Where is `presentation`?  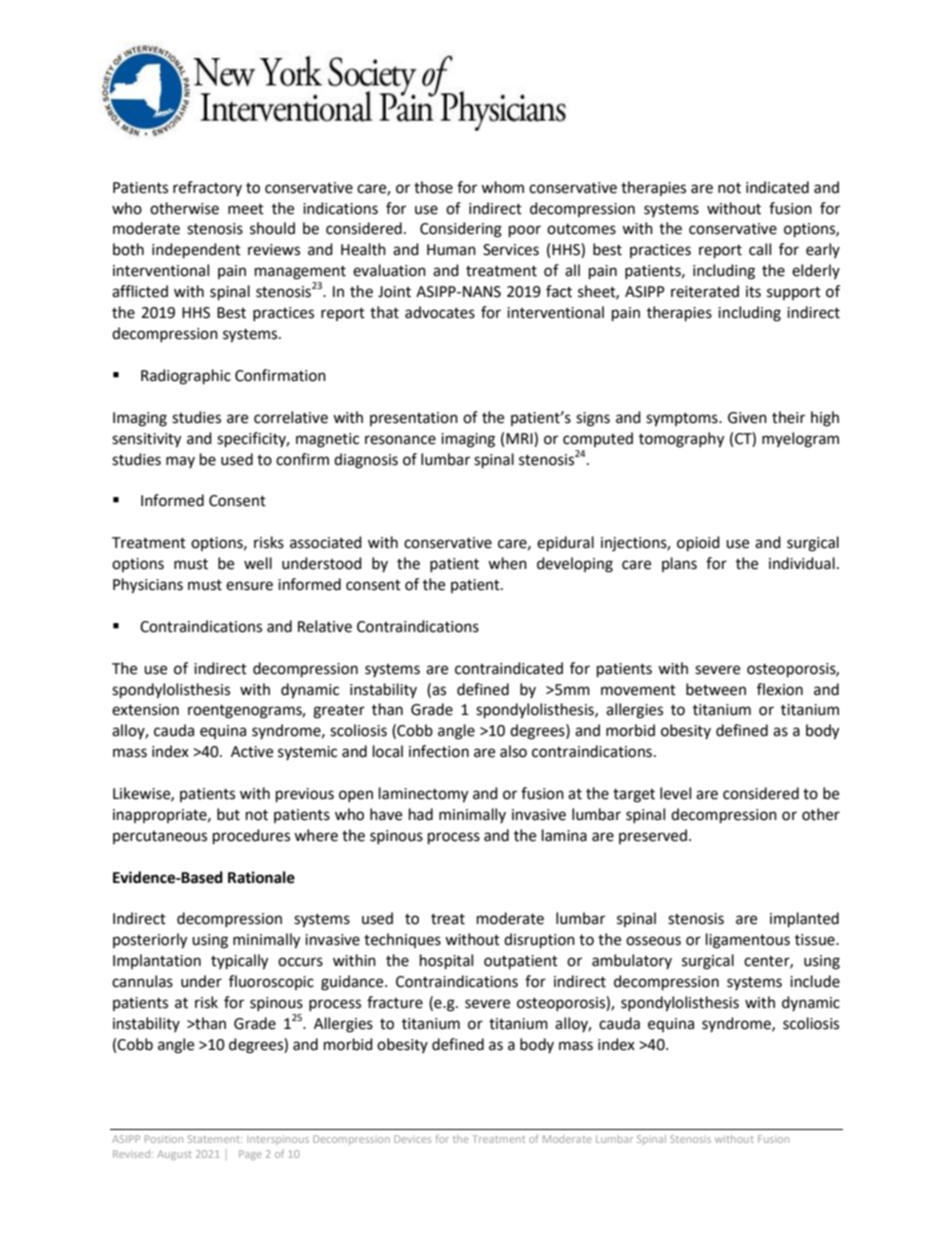
presentation is located at coordinates (414, 419).
